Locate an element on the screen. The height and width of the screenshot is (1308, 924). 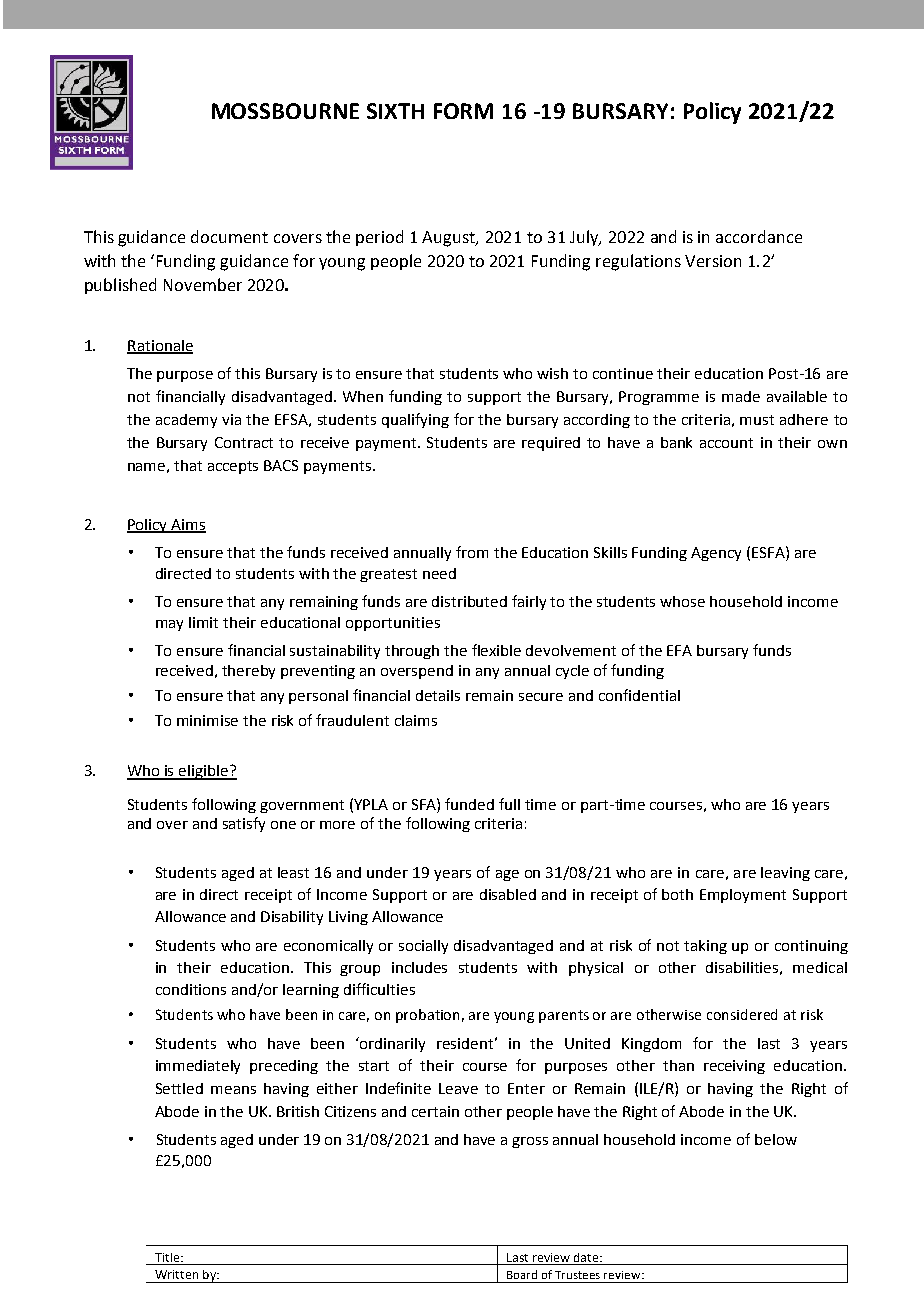
FORM is located at coordinates (463, 111).
